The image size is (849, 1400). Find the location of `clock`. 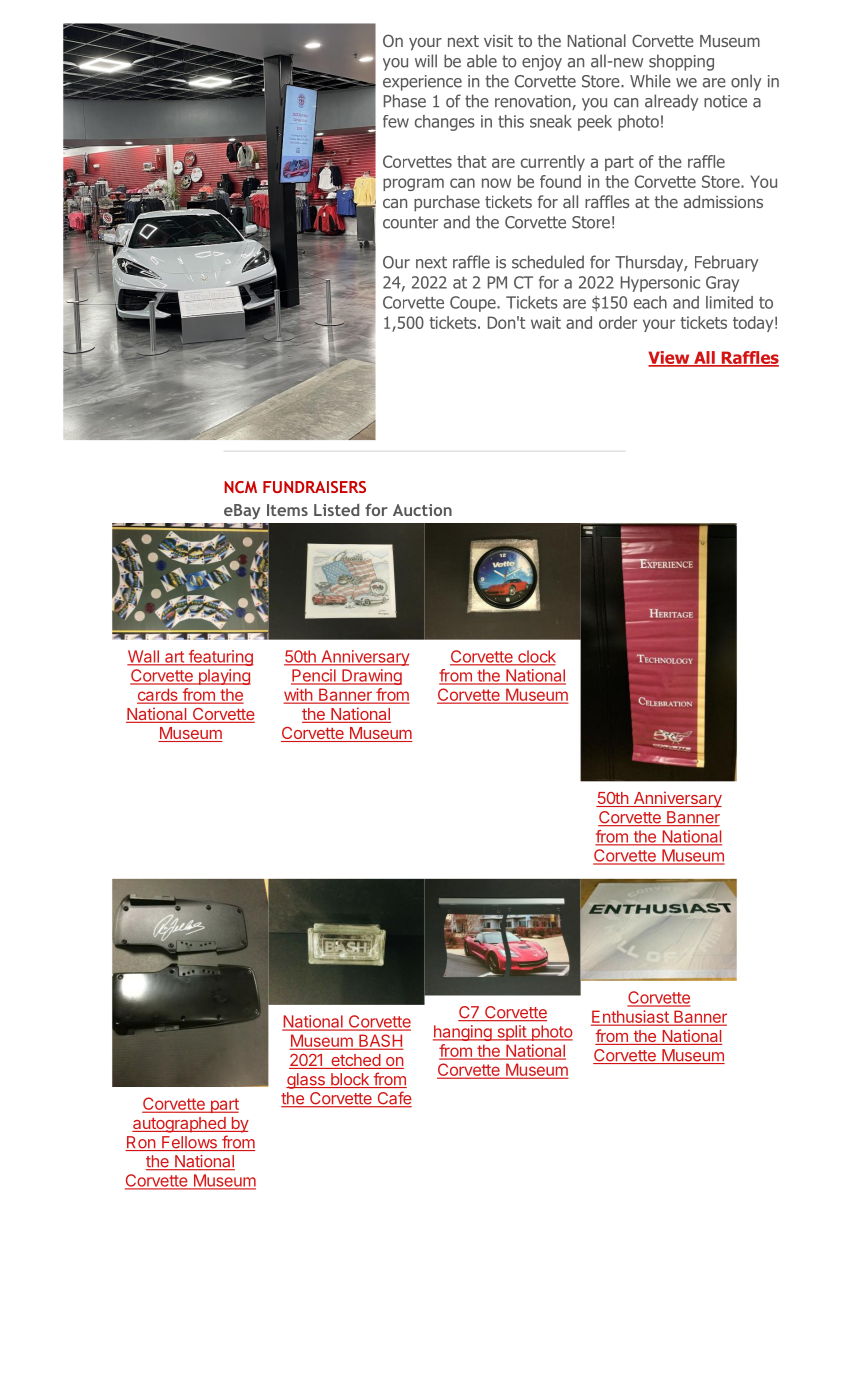

clock is located at coordinates (536, 657).
